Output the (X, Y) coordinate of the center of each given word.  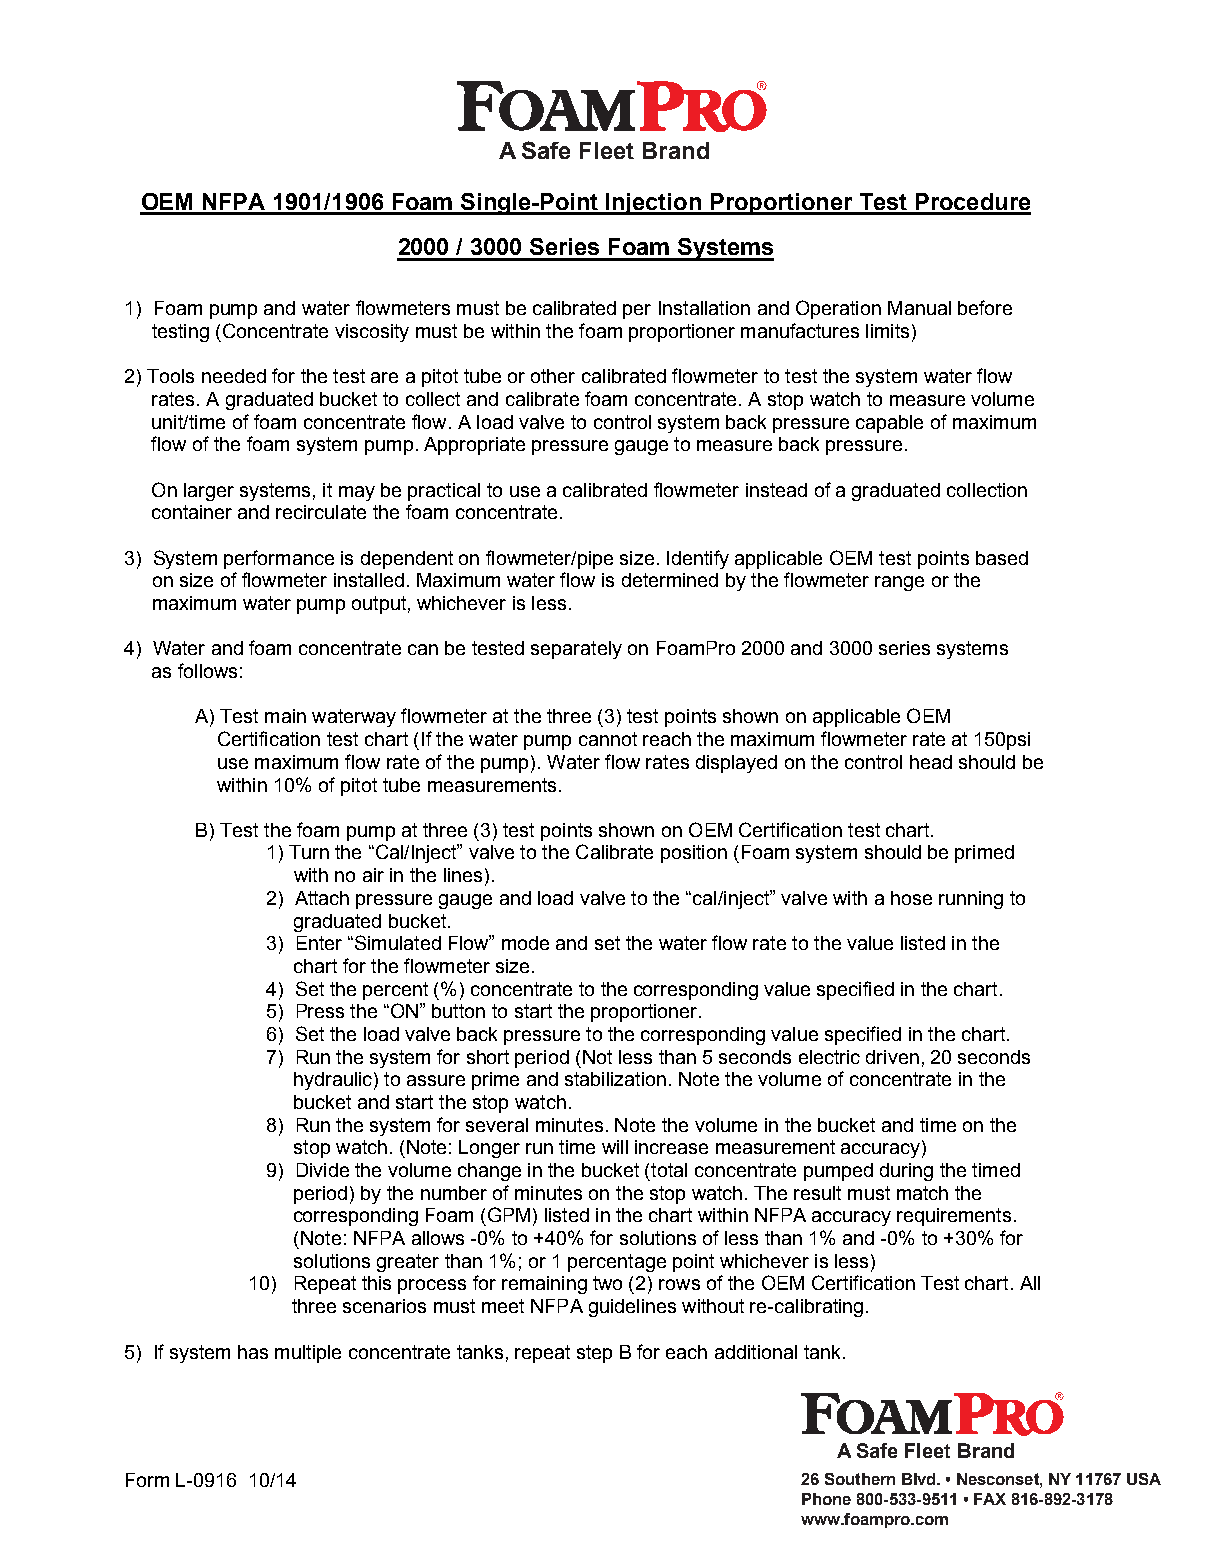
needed (234, 376)
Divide (323, 1170)
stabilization (615, 1079)
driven (892, 1057)
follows (207, 670)
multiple (308, 1354)
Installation (704, 308)
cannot (608, 739)
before (985, 307)
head (931, 762)
